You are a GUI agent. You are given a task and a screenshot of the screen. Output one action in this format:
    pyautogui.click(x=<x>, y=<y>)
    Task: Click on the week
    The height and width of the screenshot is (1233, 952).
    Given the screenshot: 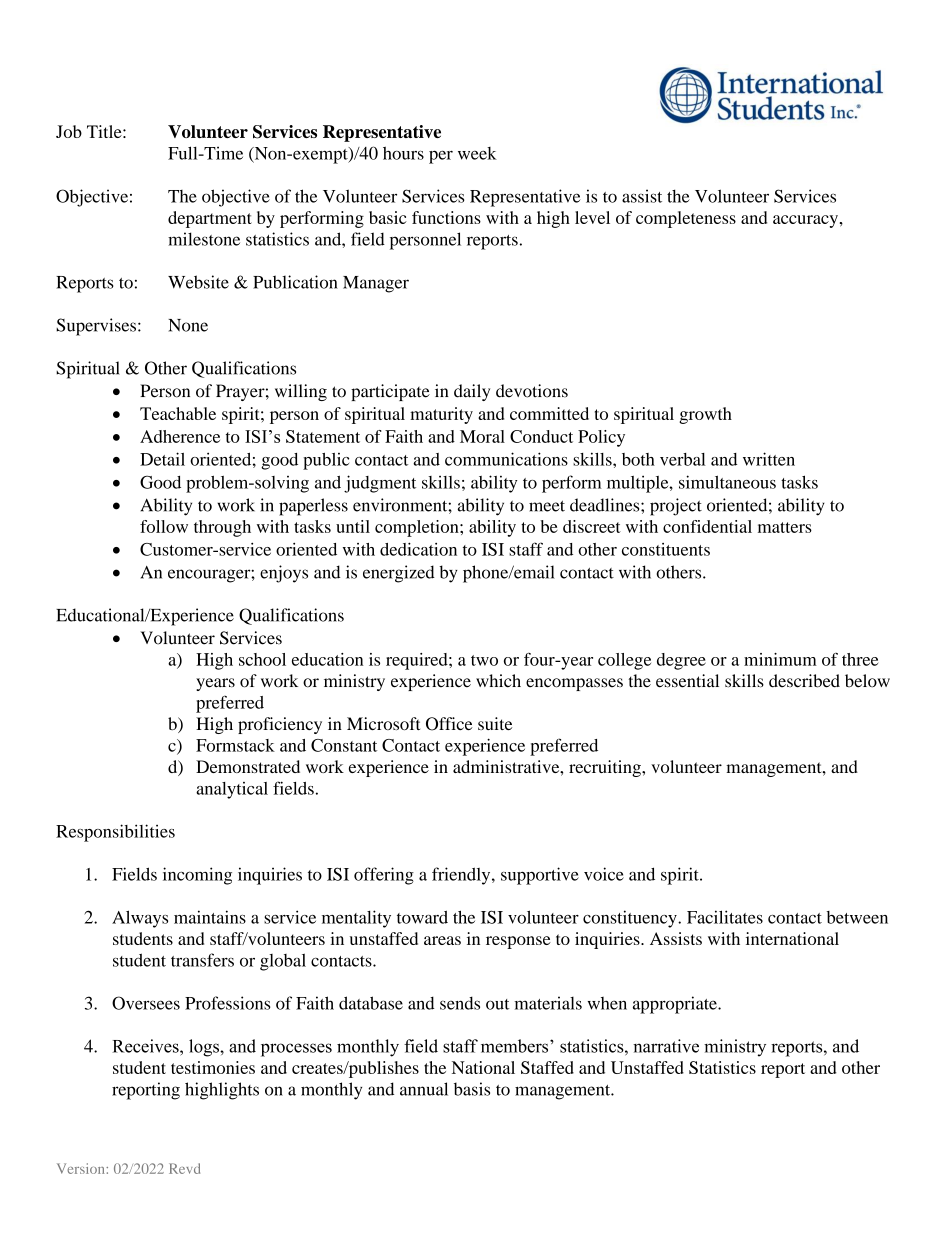 What is the action you would take?
    pyautogui.click(x=477, y=153)
